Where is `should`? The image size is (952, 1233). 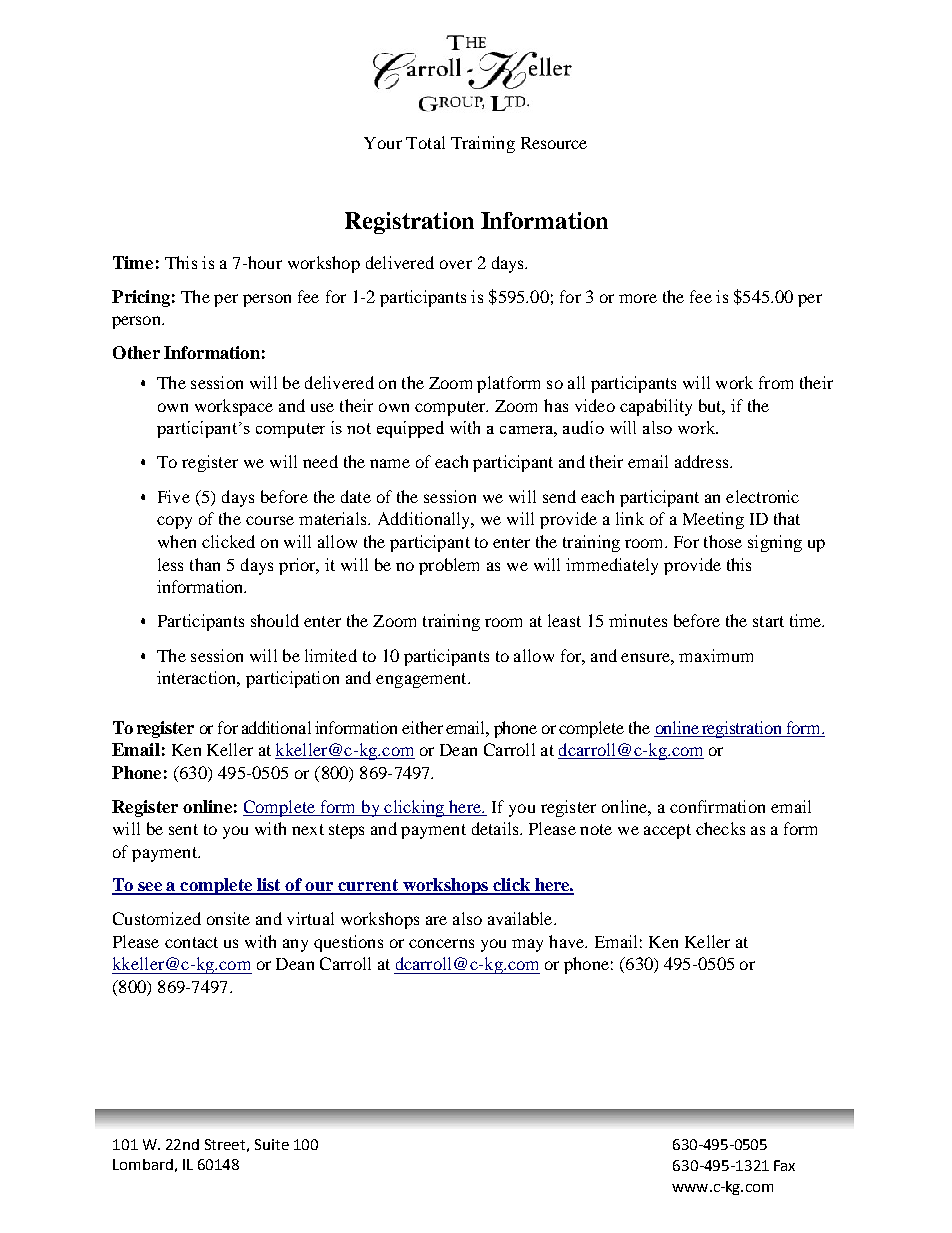
should is located at coordinates (275, 620).
